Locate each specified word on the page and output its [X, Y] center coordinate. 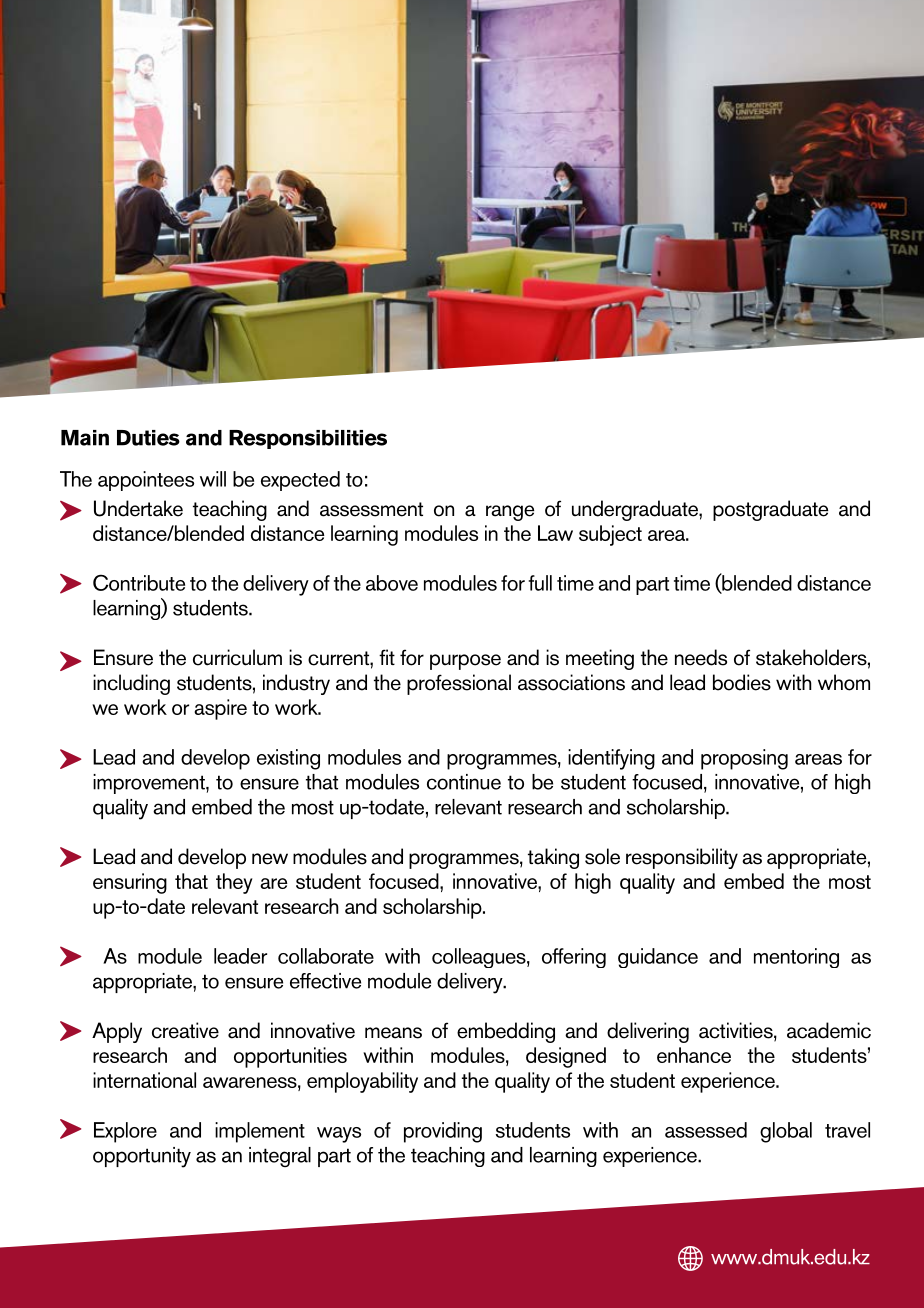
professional [459, 684]
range [510, 513]
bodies [742, 682]
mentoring [796, 958]
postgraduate [770, 510]
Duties [148, 438]
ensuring [130, 883]
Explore [125, 1132]
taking [553, 858]
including [131, 684]
